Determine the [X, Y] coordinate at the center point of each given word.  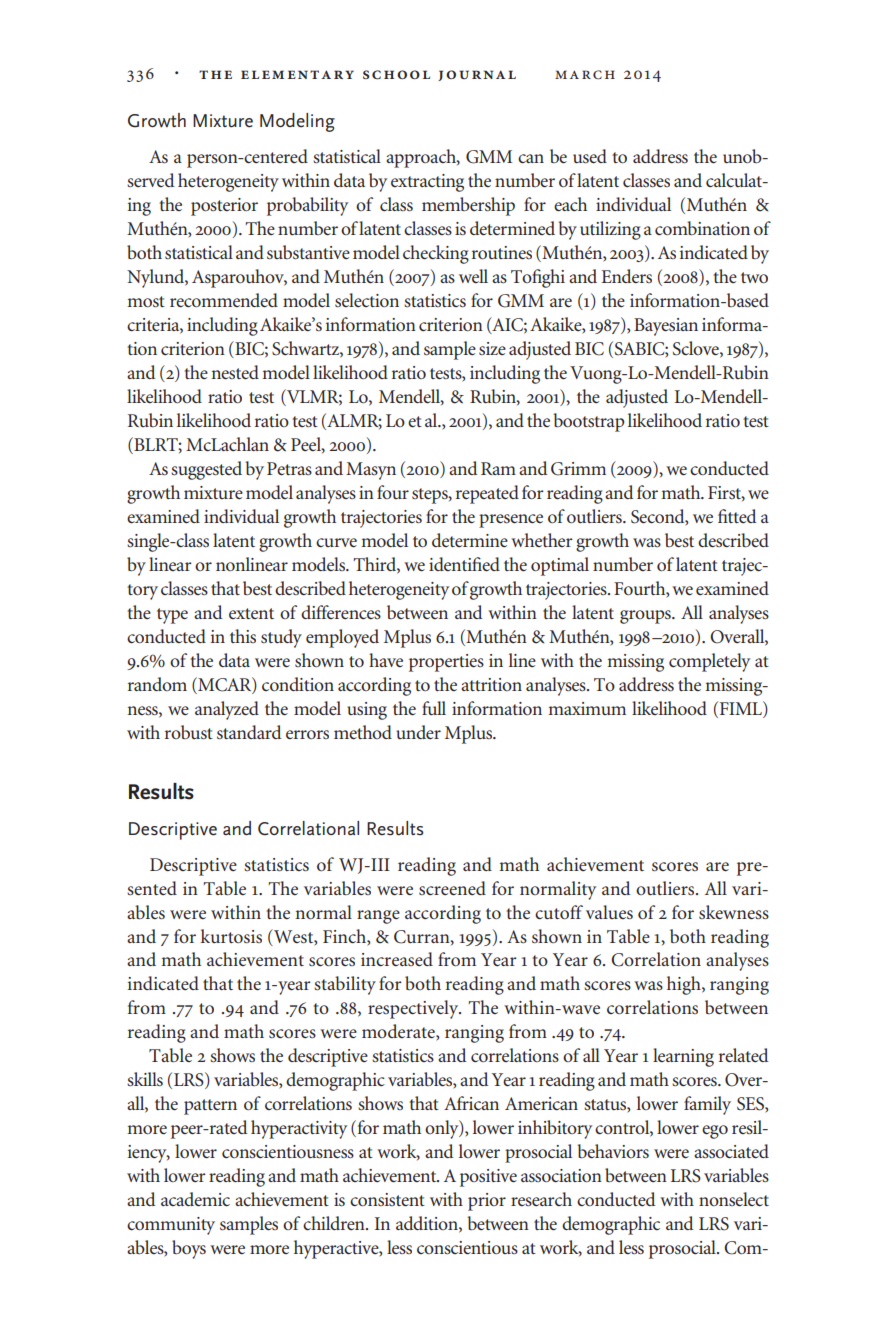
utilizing [610, 230]
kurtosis [231, 936]
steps [431, 496]
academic [195, 1199]
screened [452, 888]
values [609, 912]
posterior [224, 207]
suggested [206, 470]
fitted [737, 516]
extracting [427, 183]
